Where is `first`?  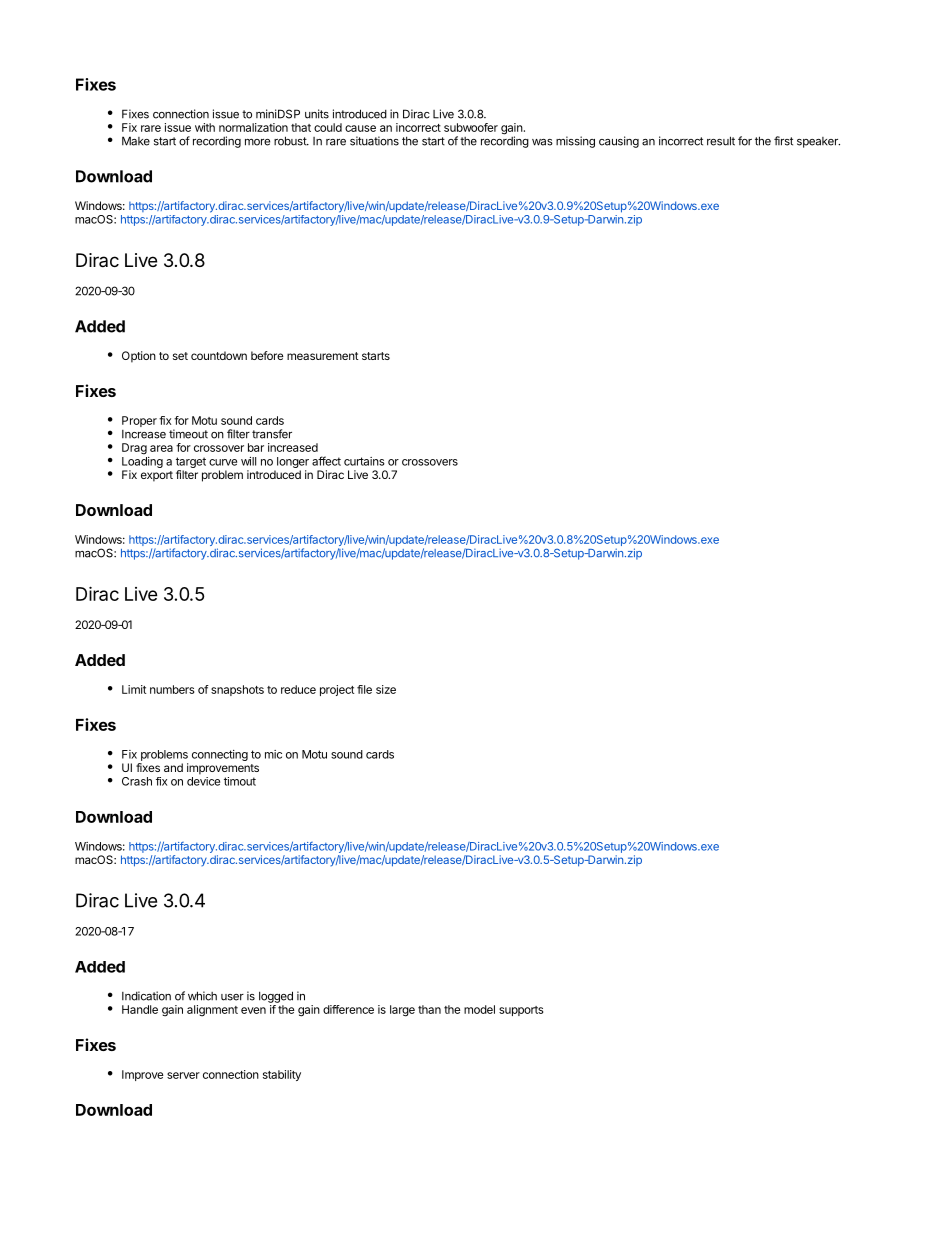 first is located at coordinates (783, 141).
